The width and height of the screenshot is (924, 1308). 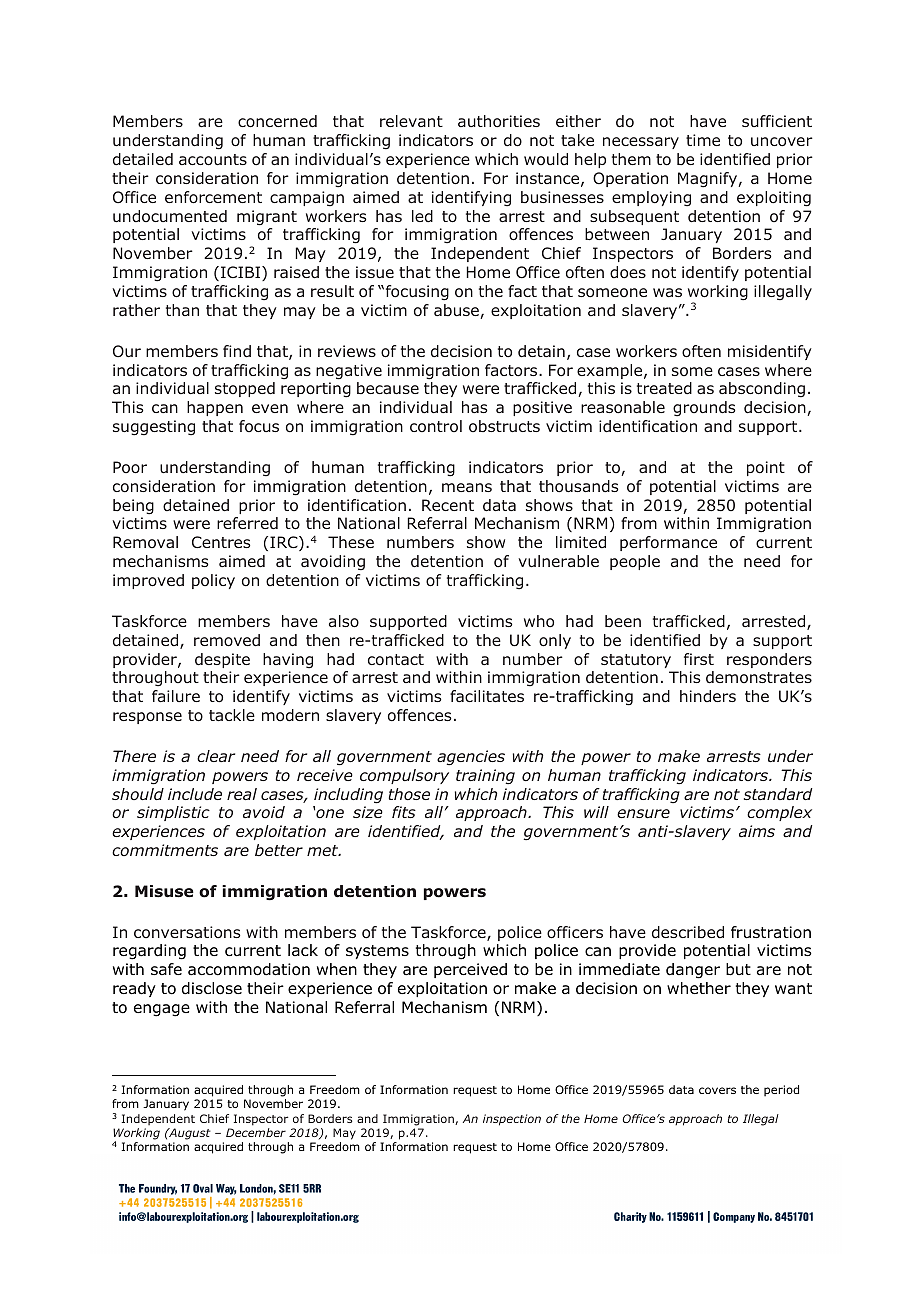 What do you see at coordinates (213, 160) in the screenshot?
I see `accounts` at bounding box center [213, 160].
